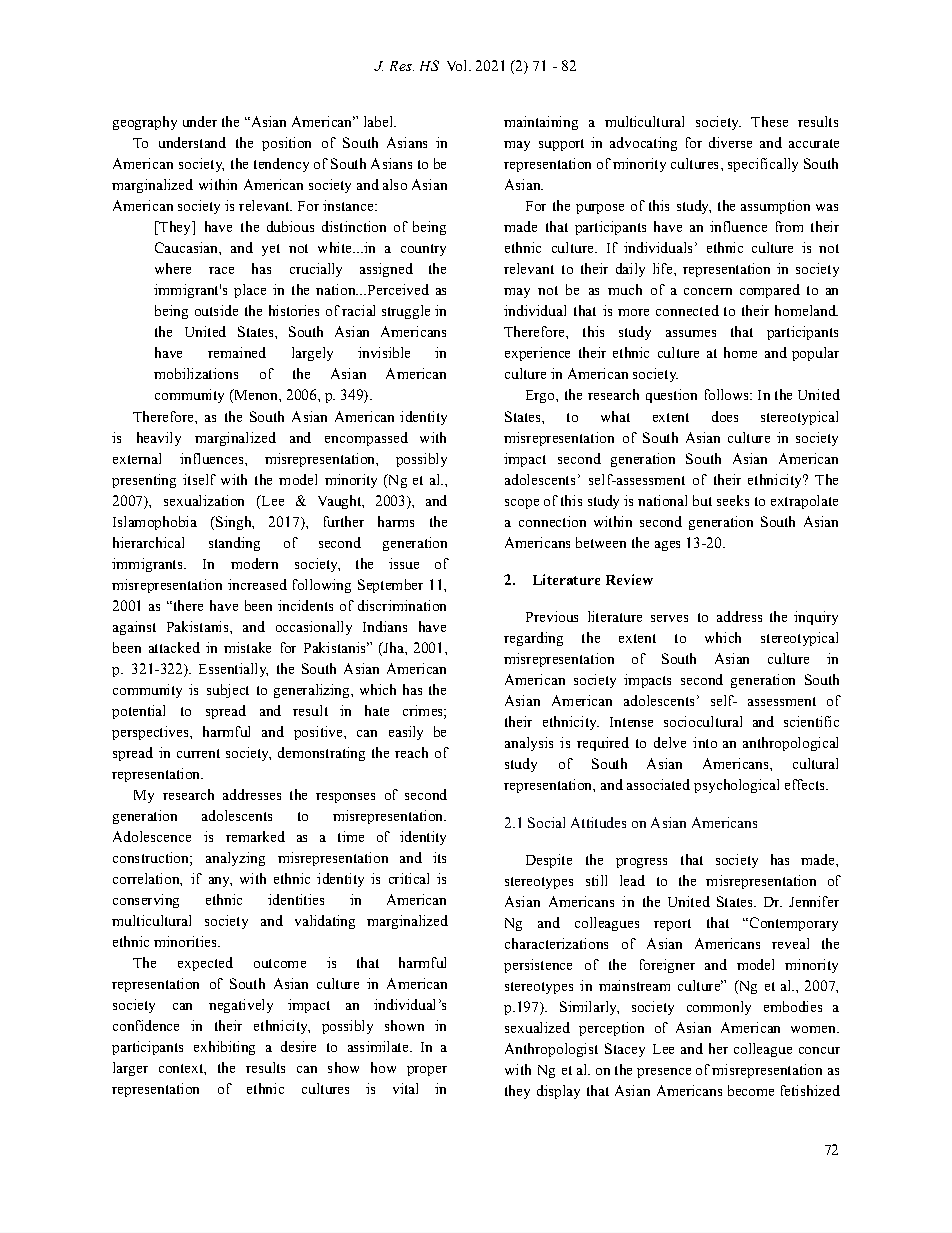 This image has height=1233, width=952. Describe the element at coordinates (458, 65) in the image. I see `Vol` at that location.
